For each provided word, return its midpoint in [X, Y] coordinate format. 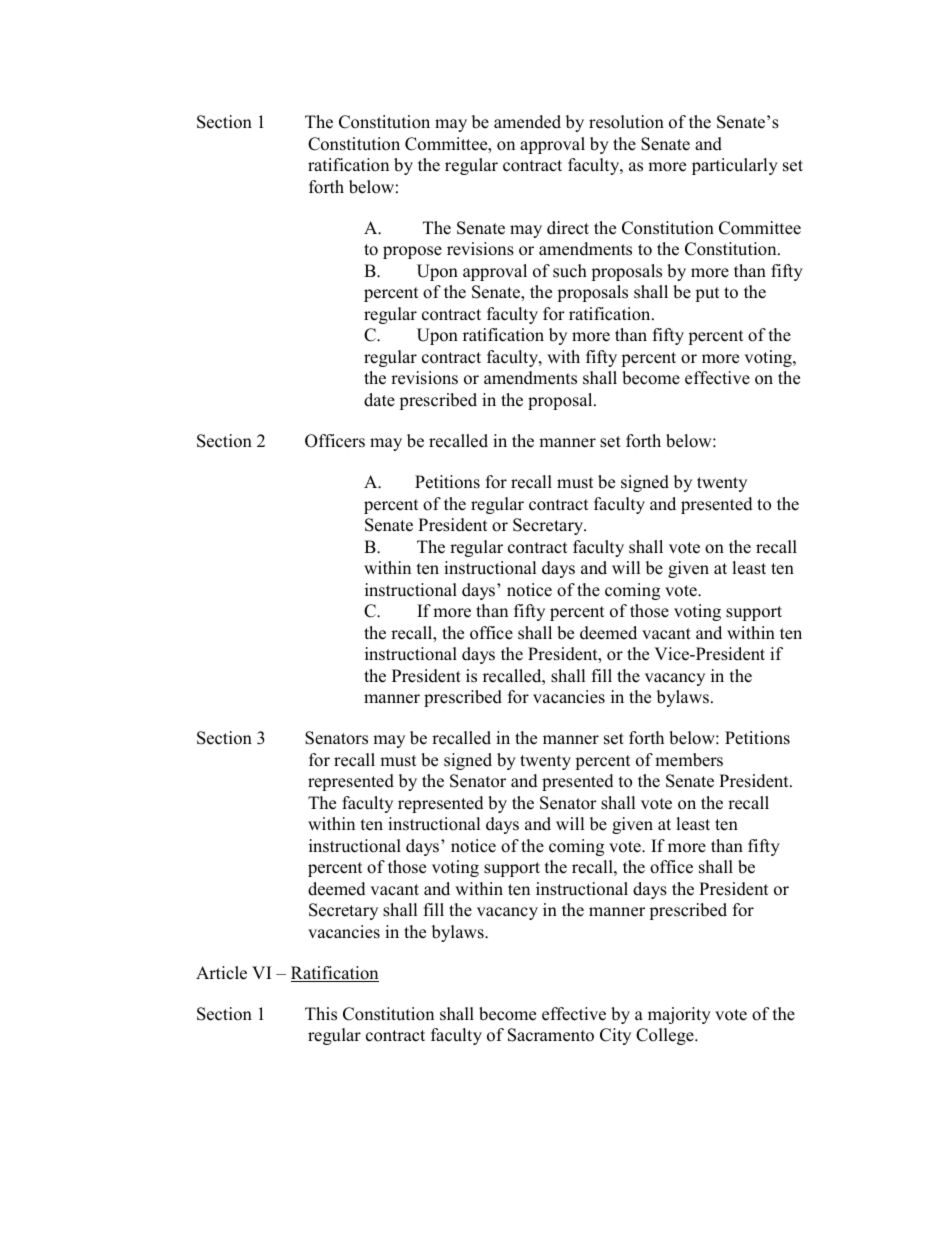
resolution [626, 122]
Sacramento [551, 1035]
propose [412, 252]
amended [527, 122]
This [321, 1014]
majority [679, 1015]
